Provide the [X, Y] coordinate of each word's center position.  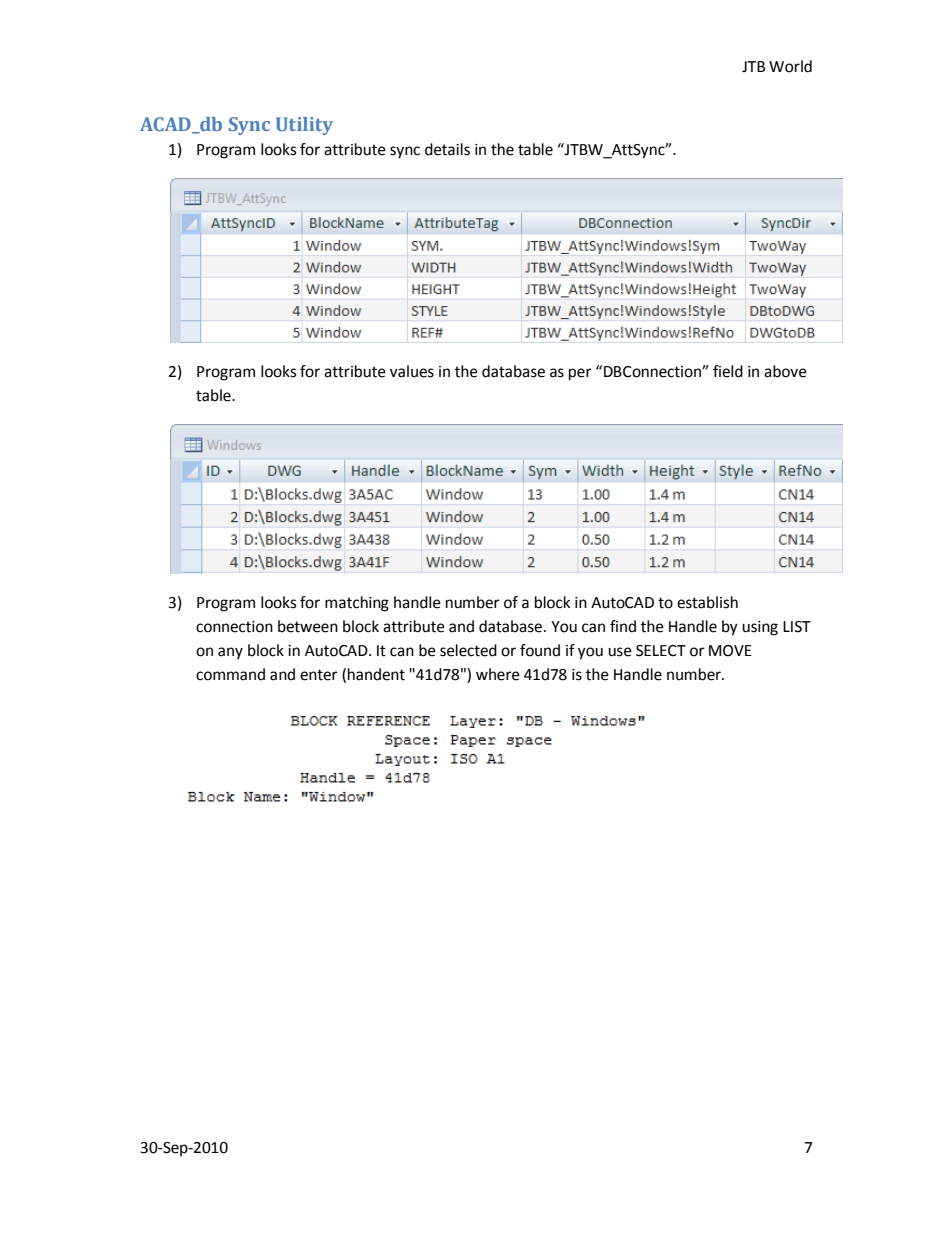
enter [319, 675]
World [790, 66]
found [540, 650]
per [580, 374]
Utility [304, 126]
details [447, 149]
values [412, 371]
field [728, 371]
